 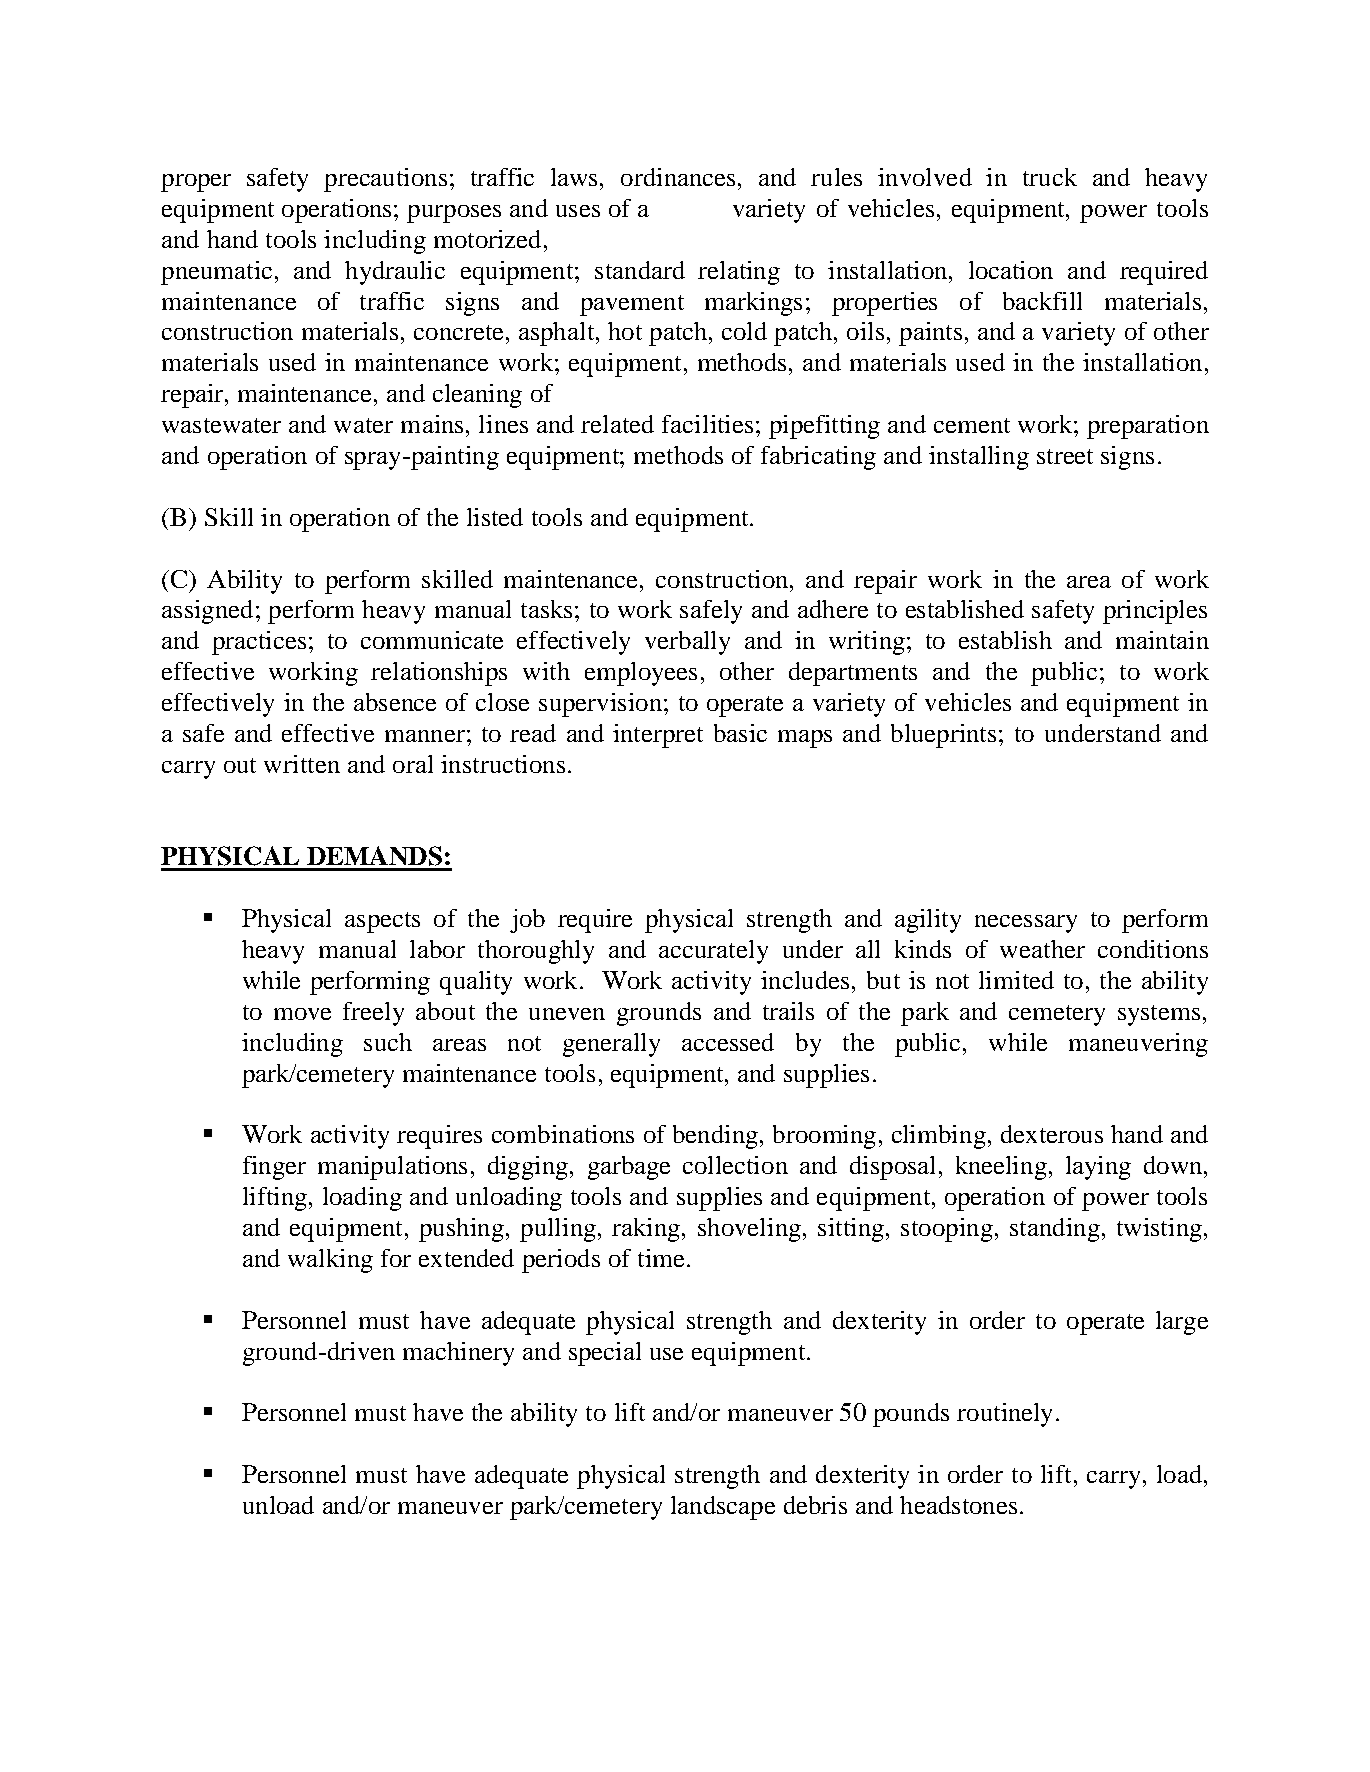 I want to click on landscape, so click(x=723, y=1508).
